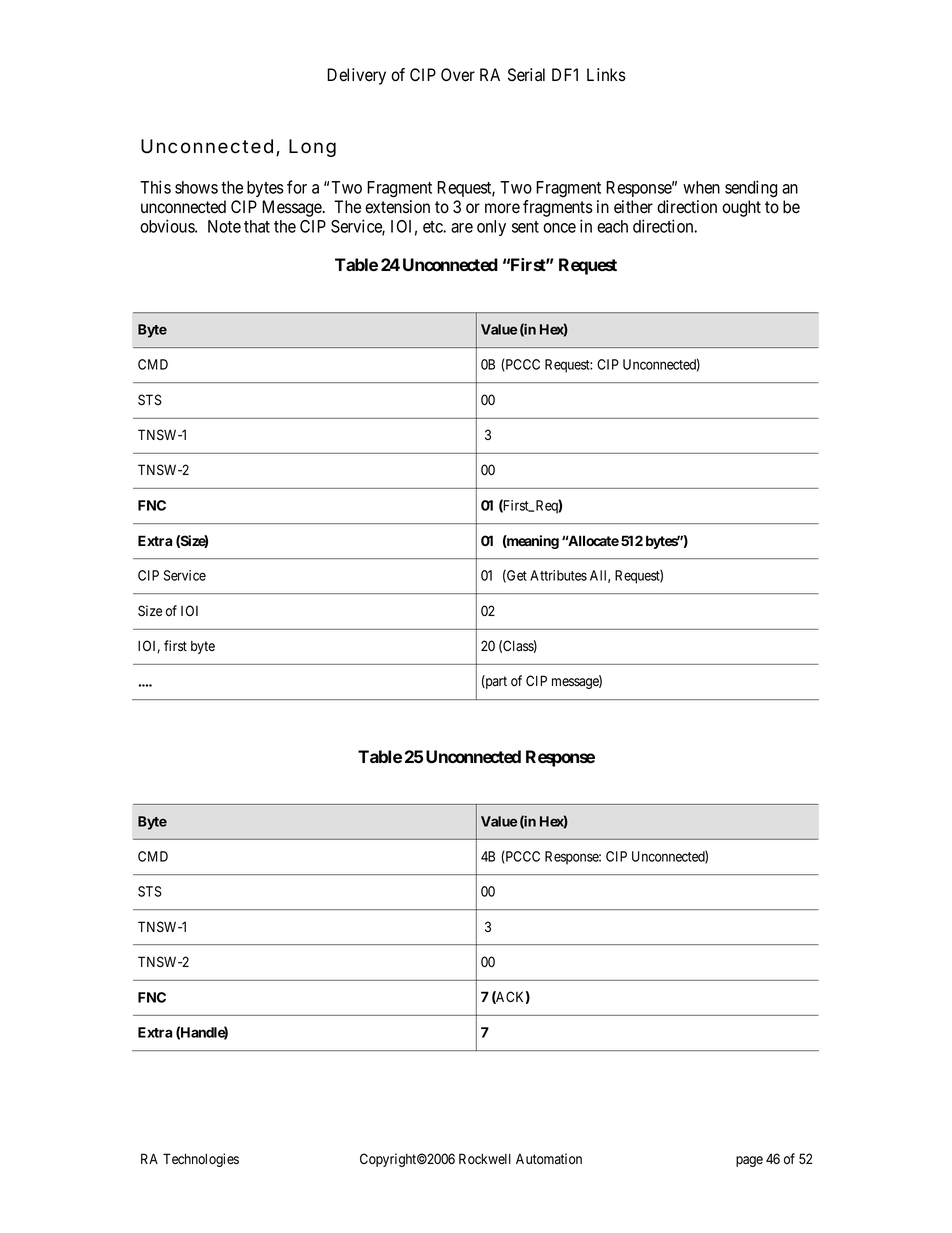 This page has height=1233, width=952. What do you see at coordinates (612, 226) in the page?
I see `each` at bounding box center [612, 226].
